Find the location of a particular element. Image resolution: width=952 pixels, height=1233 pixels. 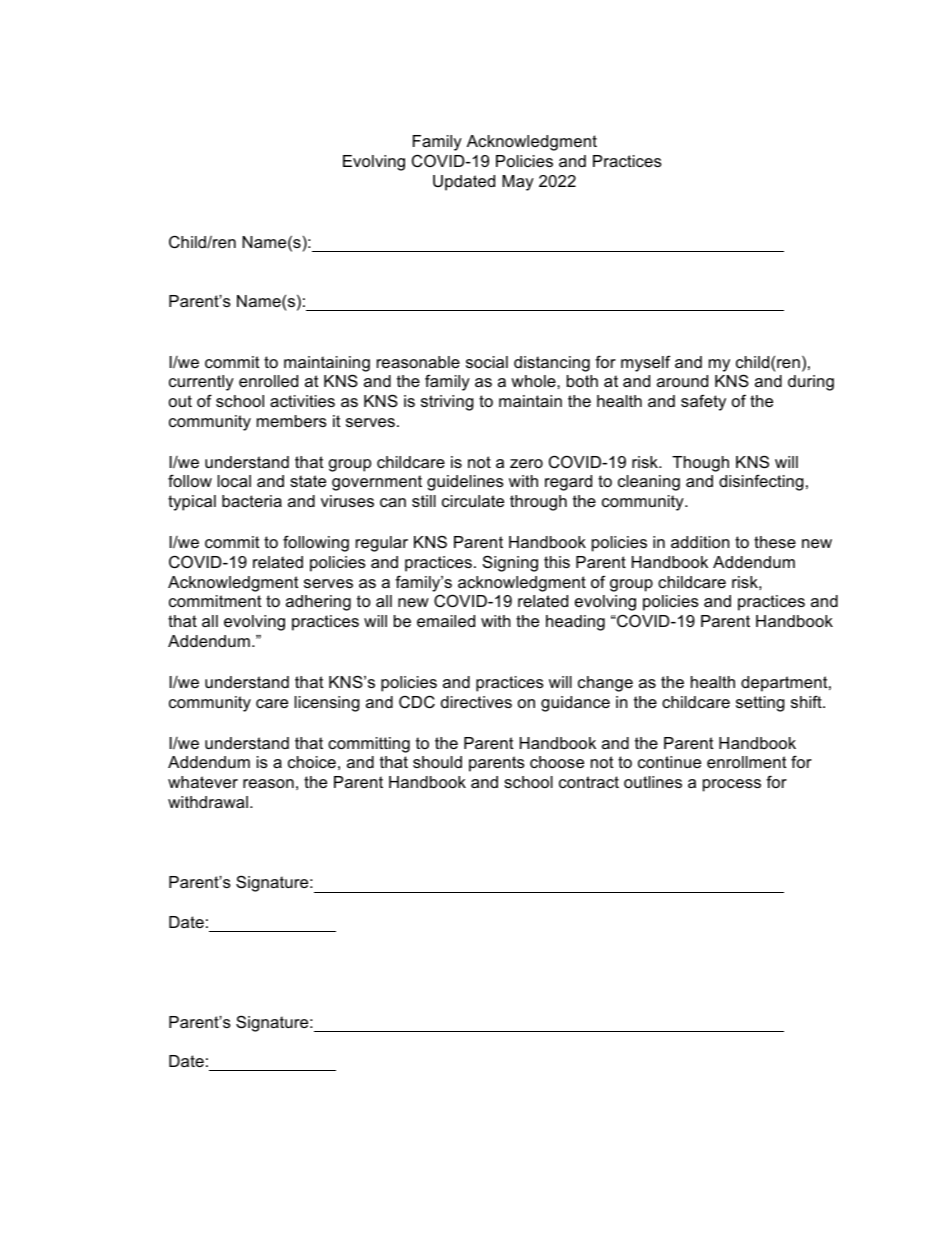

social is located at coordinates (487, 362).
